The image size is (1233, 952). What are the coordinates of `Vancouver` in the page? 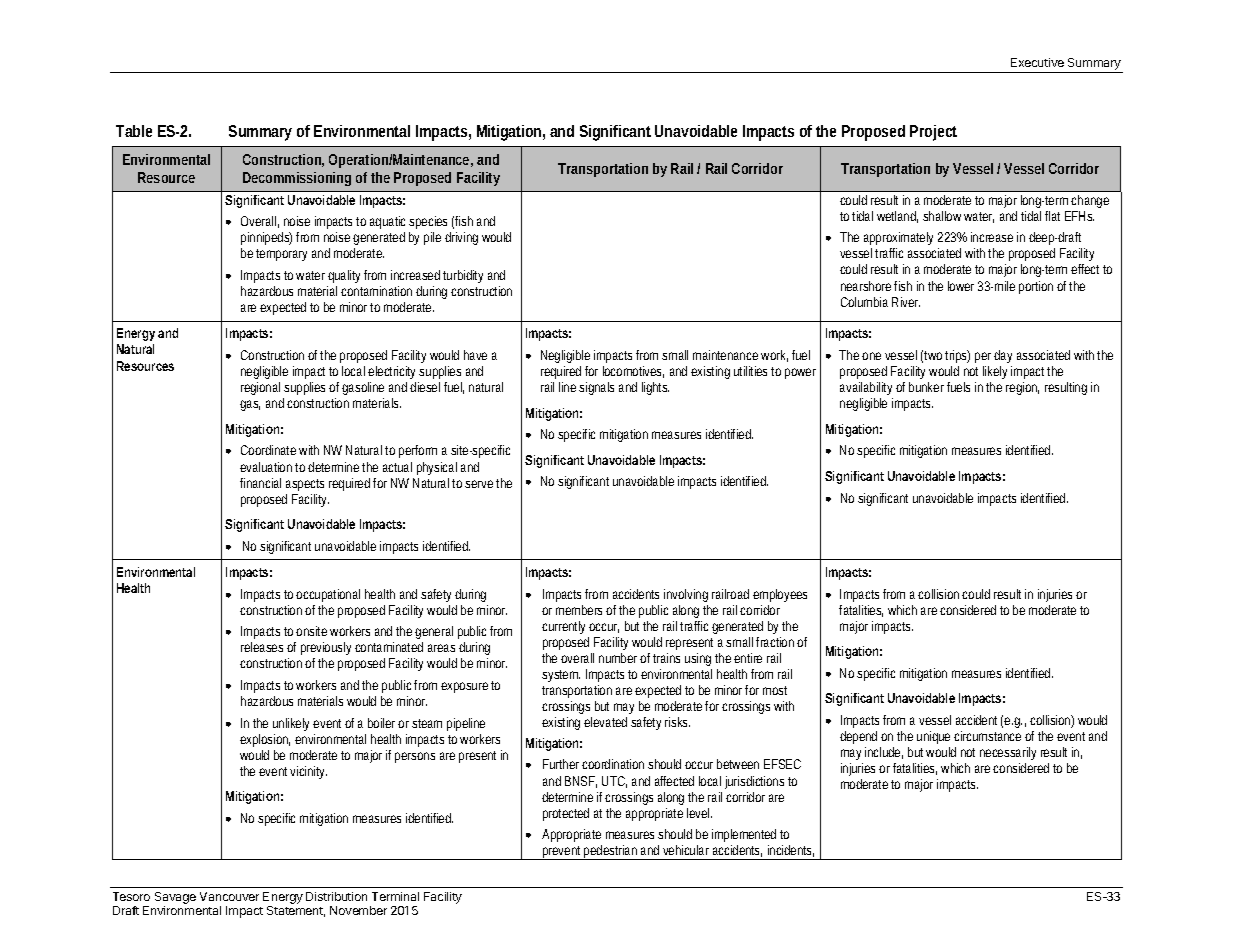 It's located at (229, 896).
